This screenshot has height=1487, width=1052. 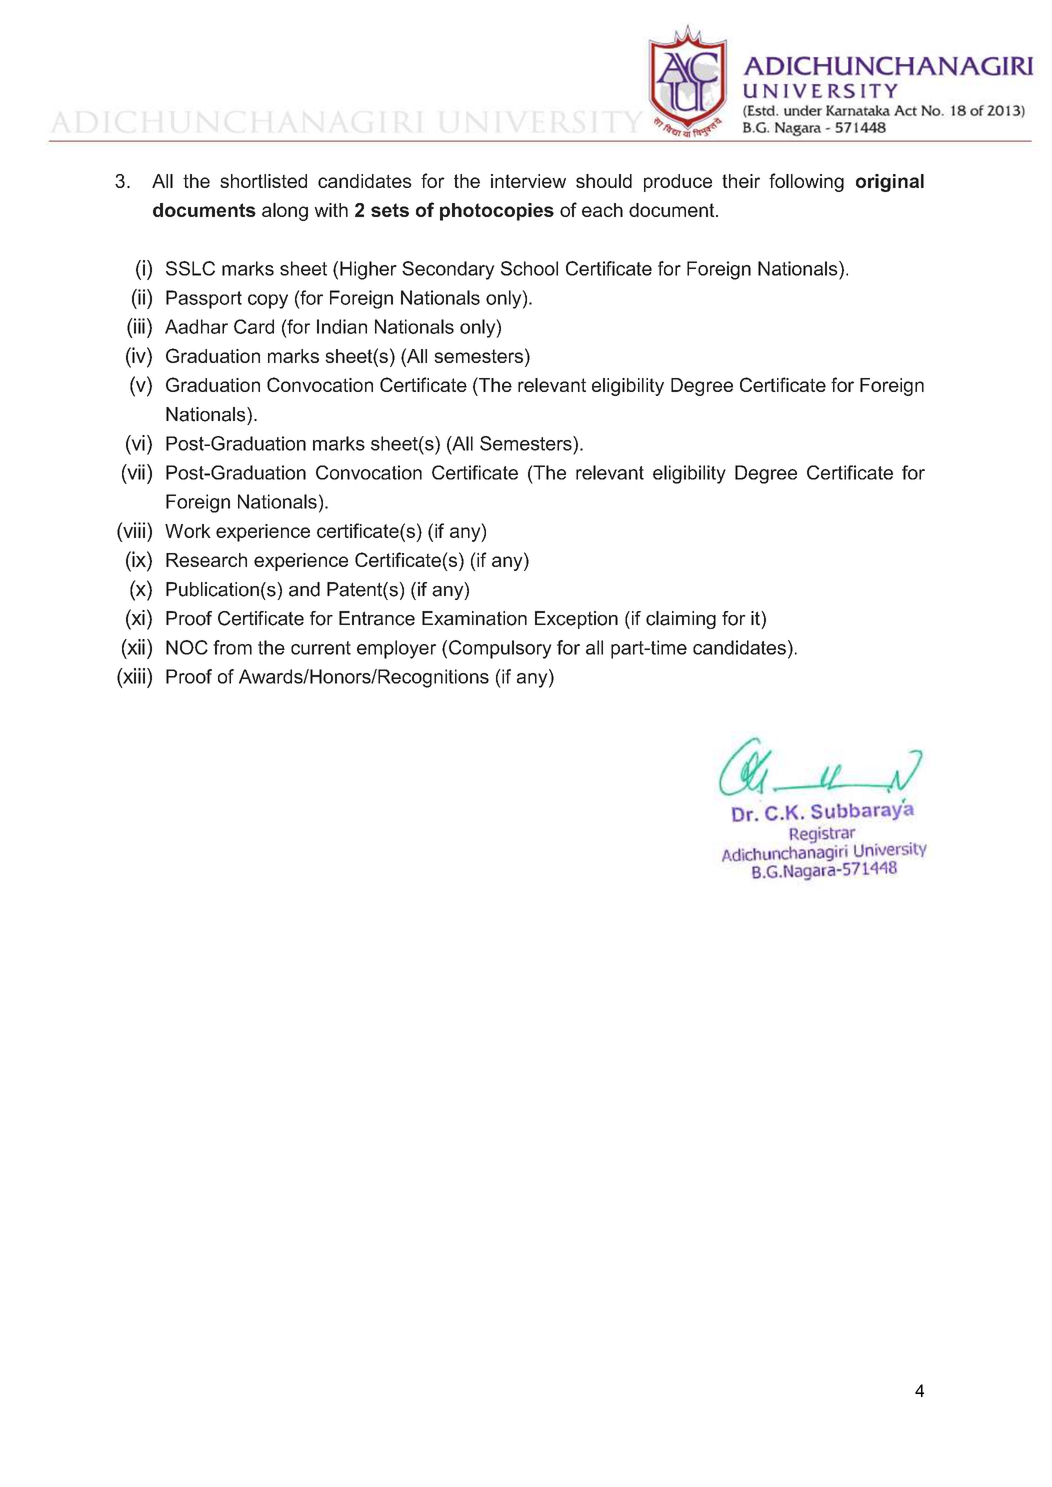 What do you see at coordinates (263, 181) in the screenshot?
I see `shortlisted` at bounding box center [263, 181].
